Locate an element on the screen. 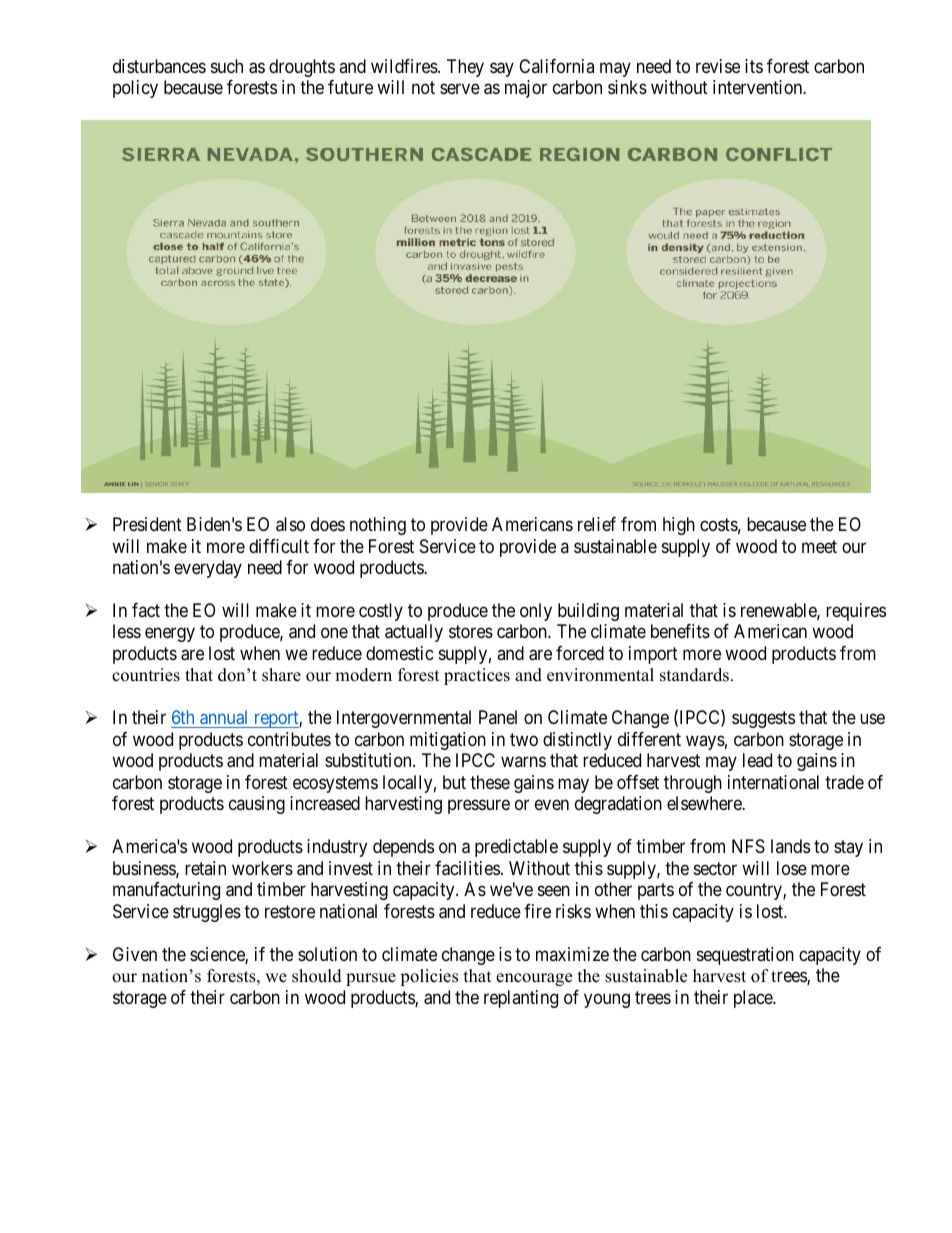  high is located at coordinates (679, 526).
